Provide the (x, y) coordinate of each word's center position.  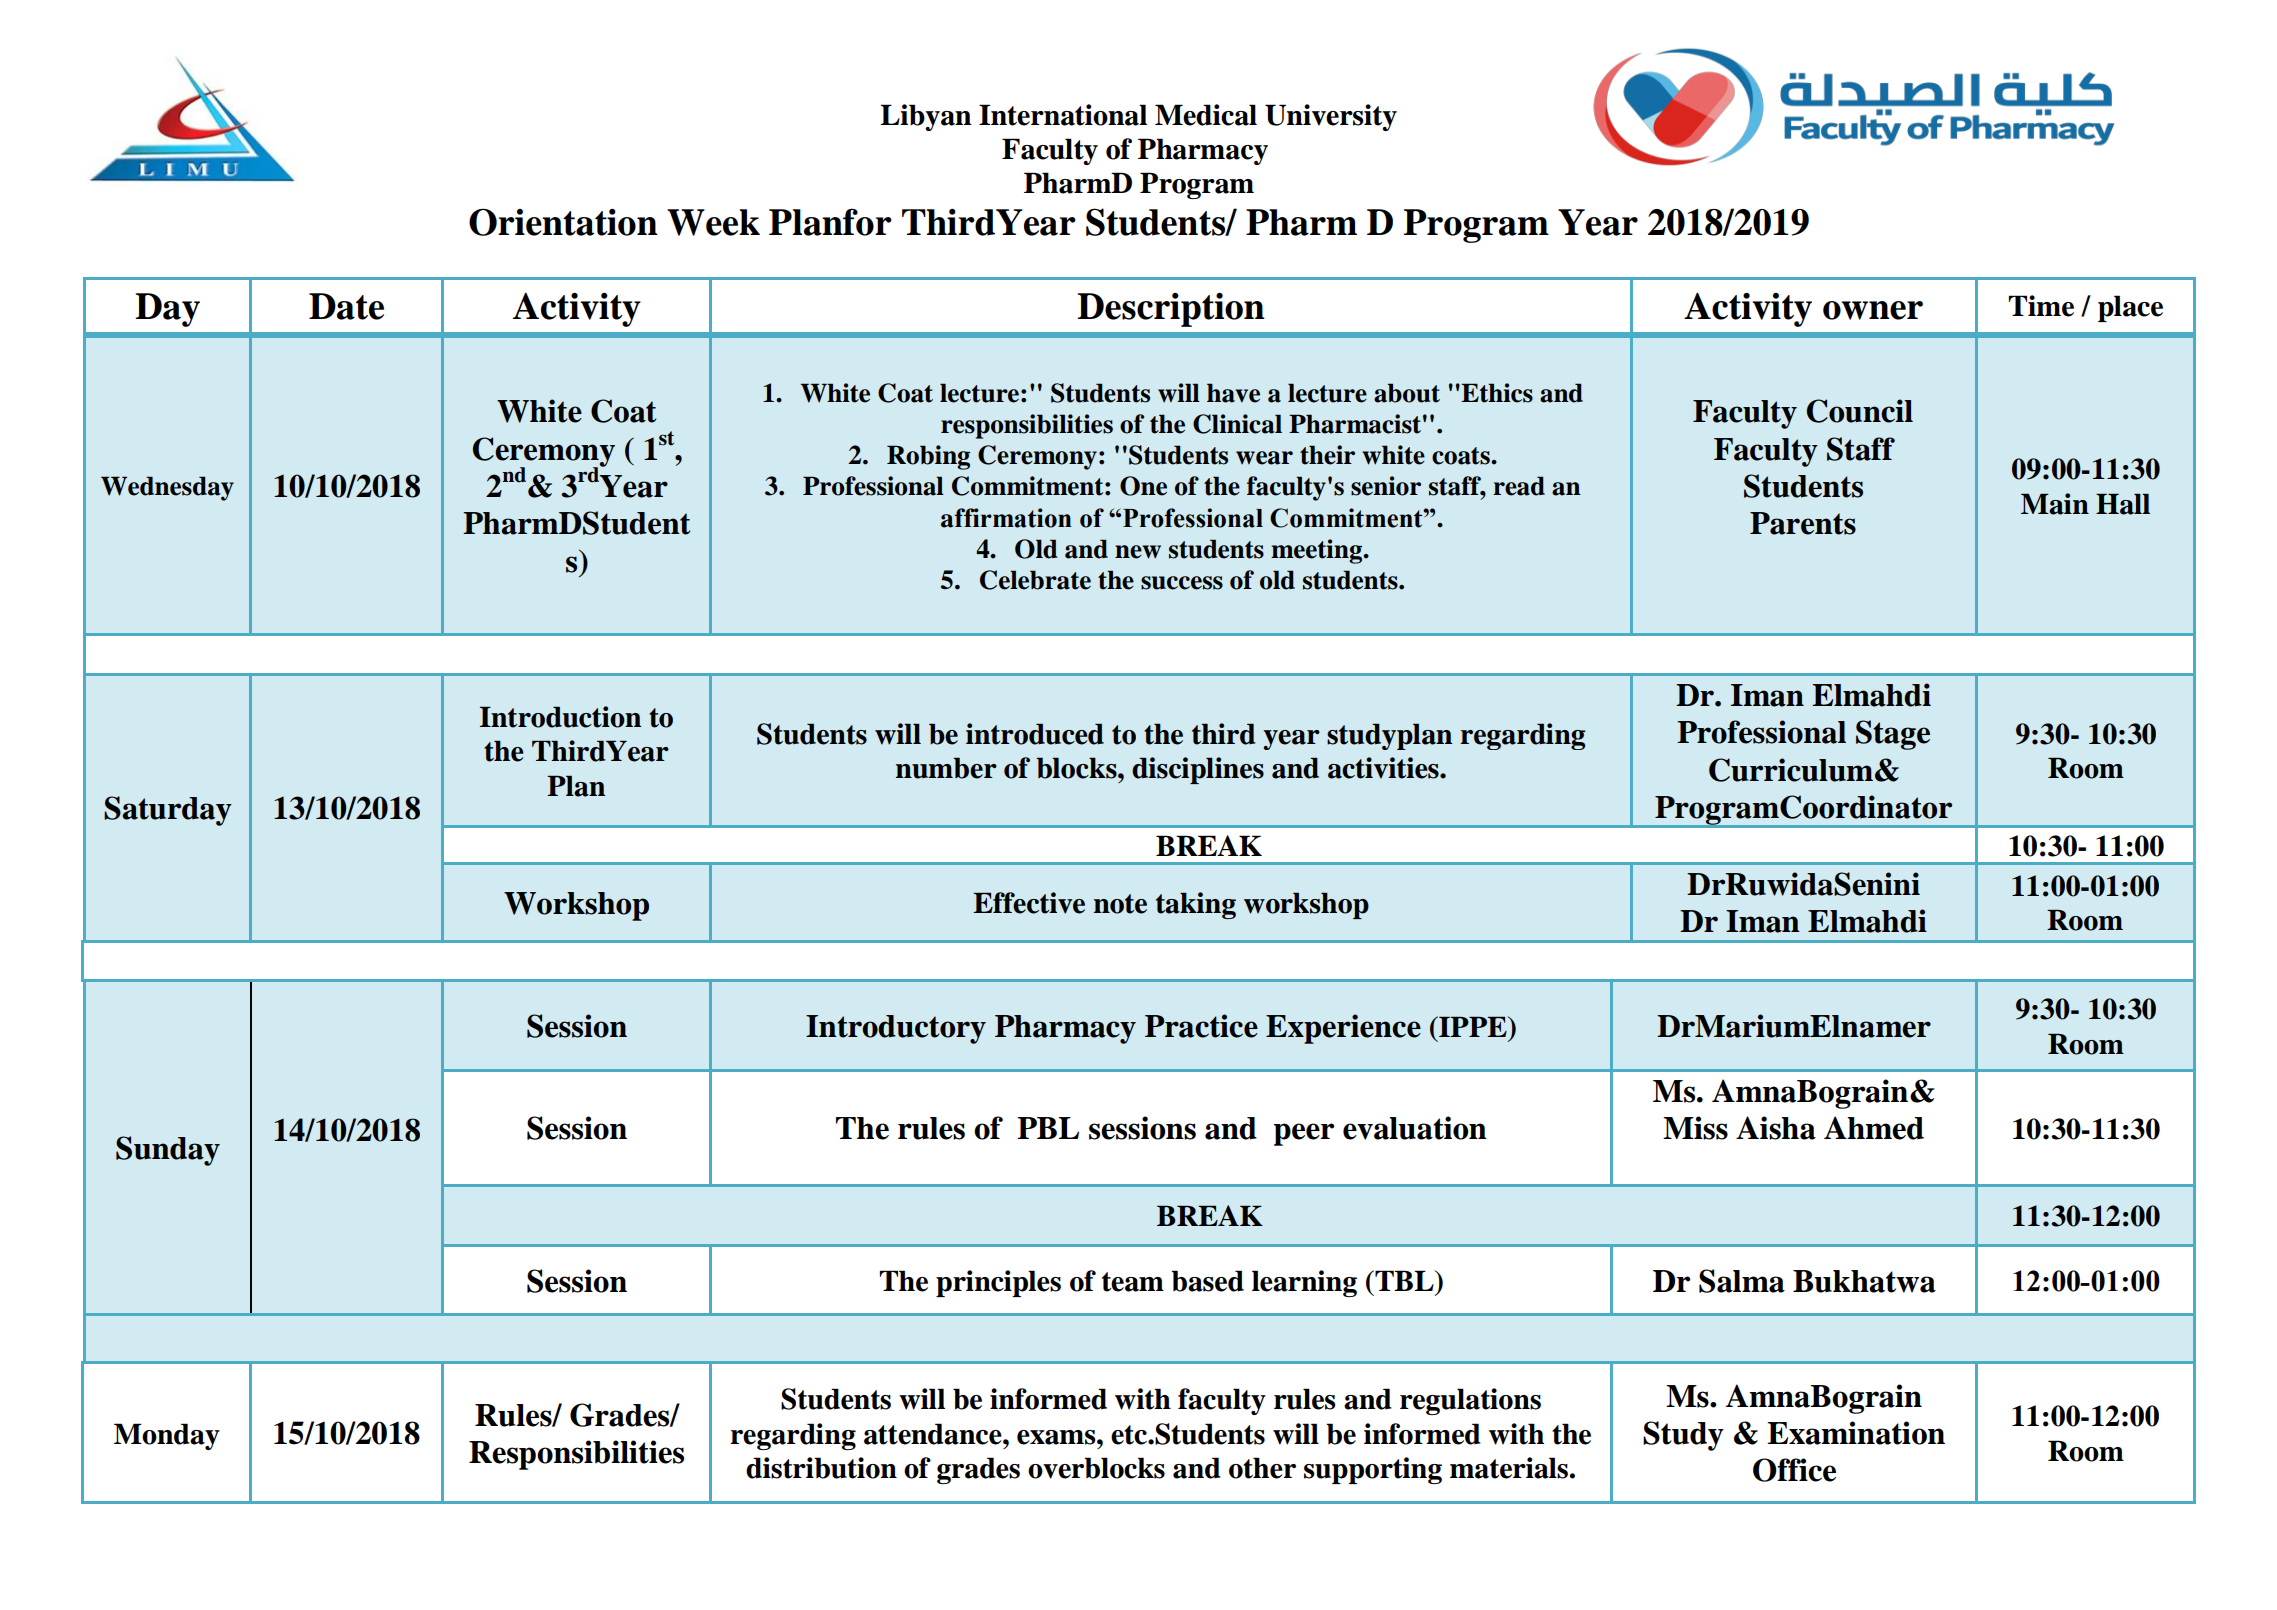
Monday (167, 1436)
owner (1873, 310)
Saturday (168, 811)
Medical (1206, 115)
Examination (1856, 1433)
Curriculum (1791, 770)
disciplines (1198, 770)
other (1262, 1468)
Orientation (563, 222)
